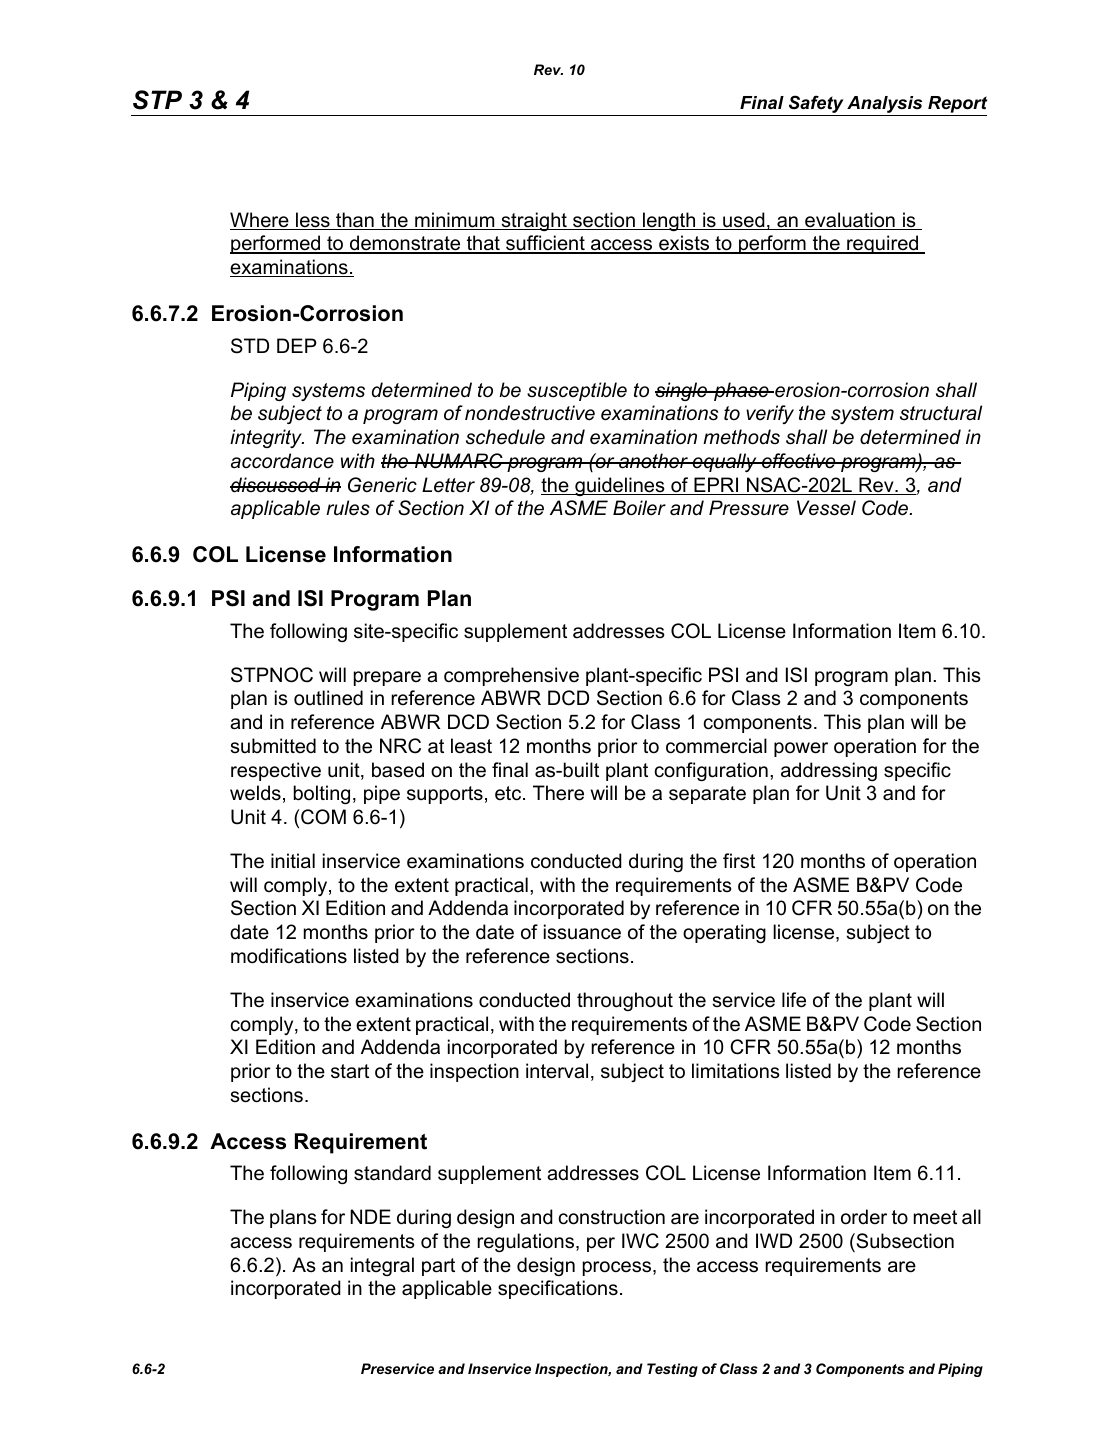  Describe the element at coordinates (639, 508) in the document. I see `Boiler` at that location.
